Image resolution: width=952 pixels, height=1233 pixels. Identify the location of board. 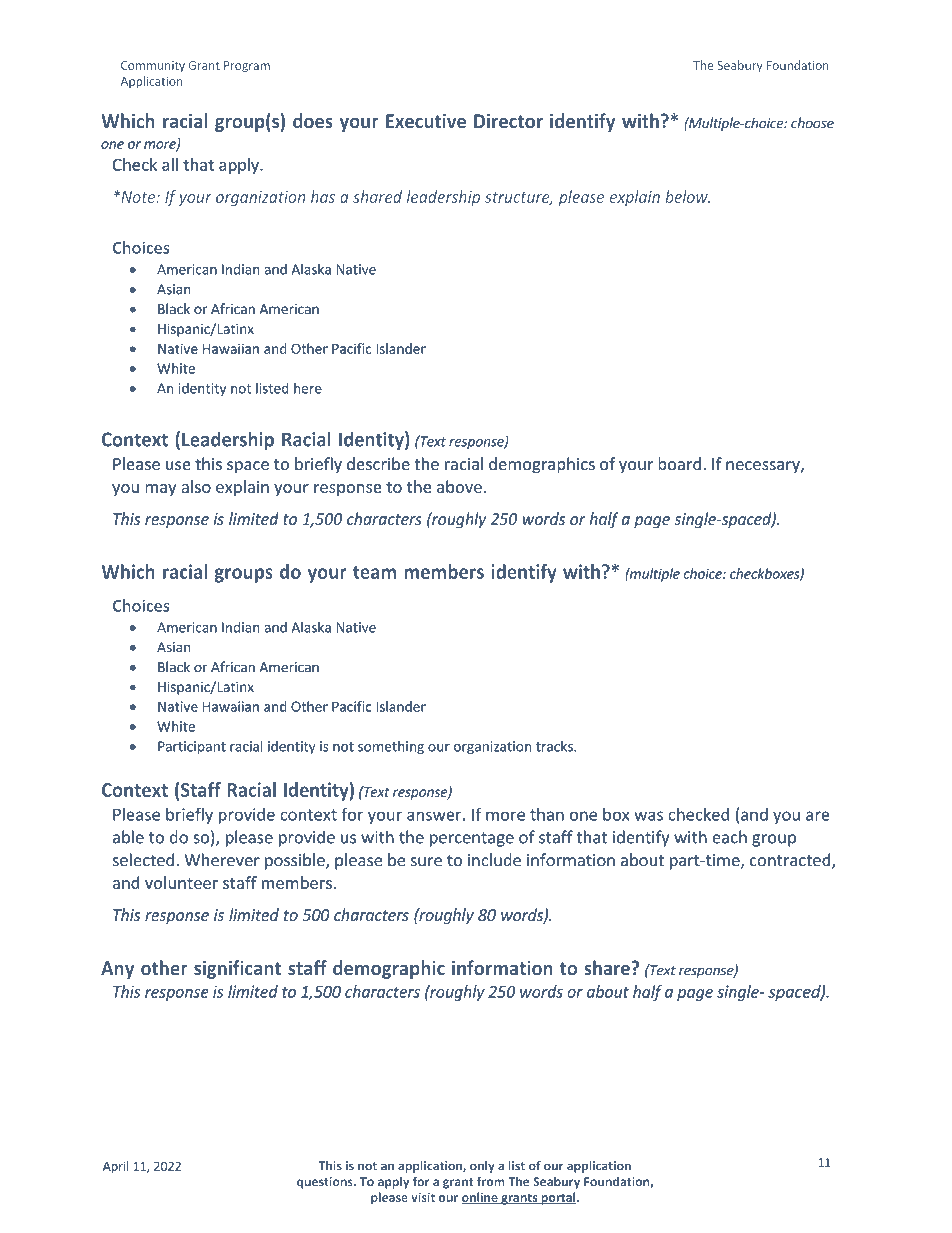
(679, 463).
